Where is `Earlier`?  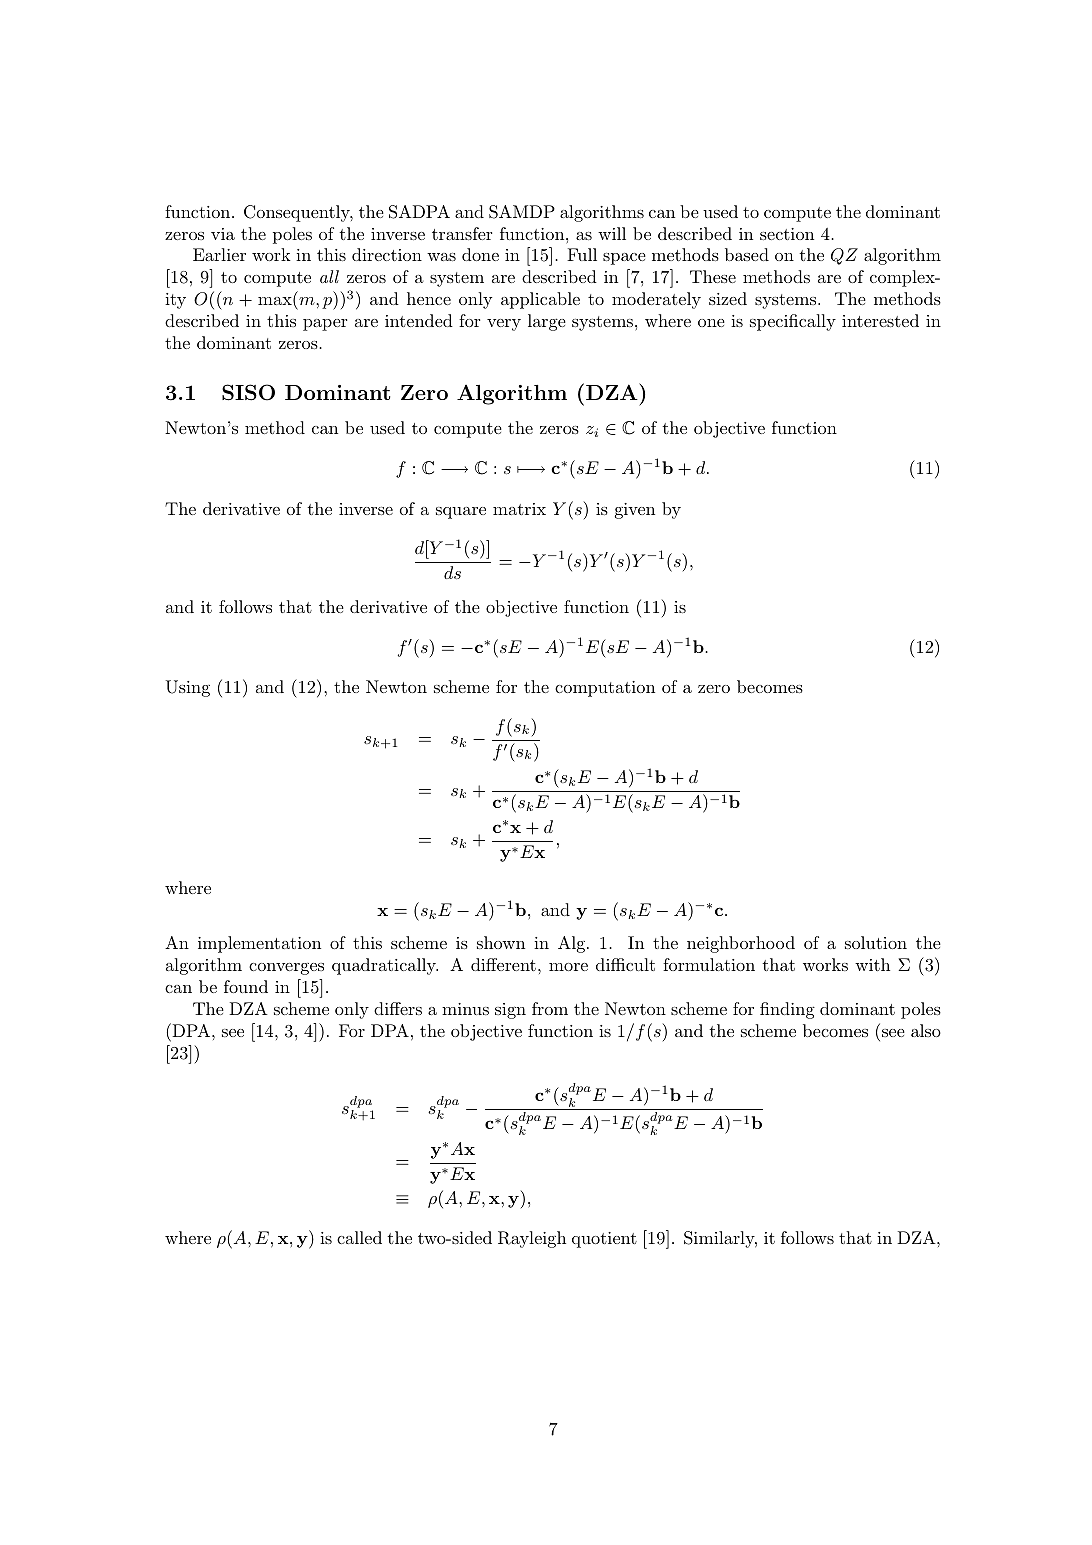 Earlier is located at coordinates (219, 254).
